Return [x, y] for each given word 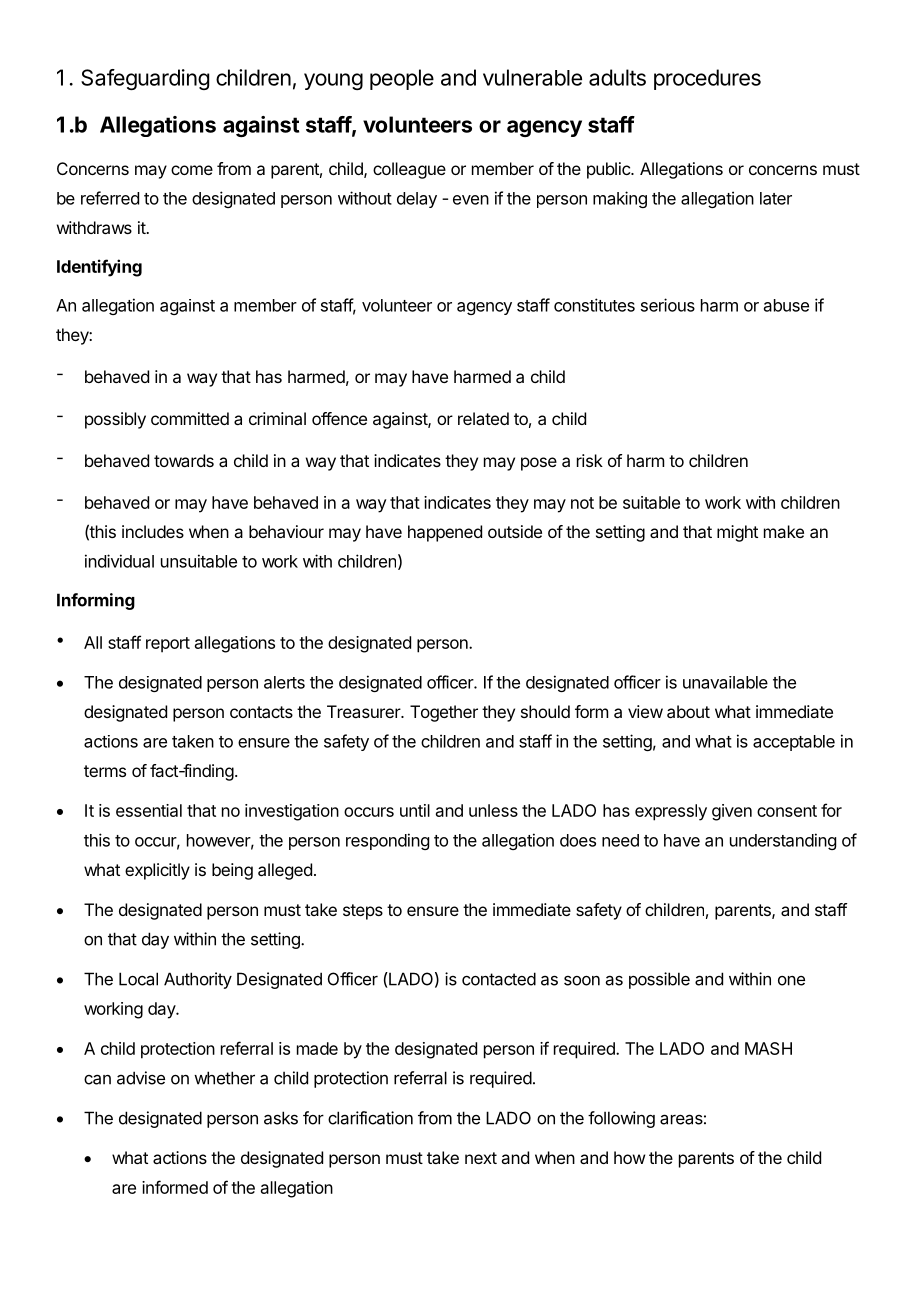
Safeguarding [145, 79]
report [168, 645]
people [402, 79]
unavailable [725, 682]
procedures [707, 79]
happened [445, 533]
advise [141, 1078]
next [481, 1158]
